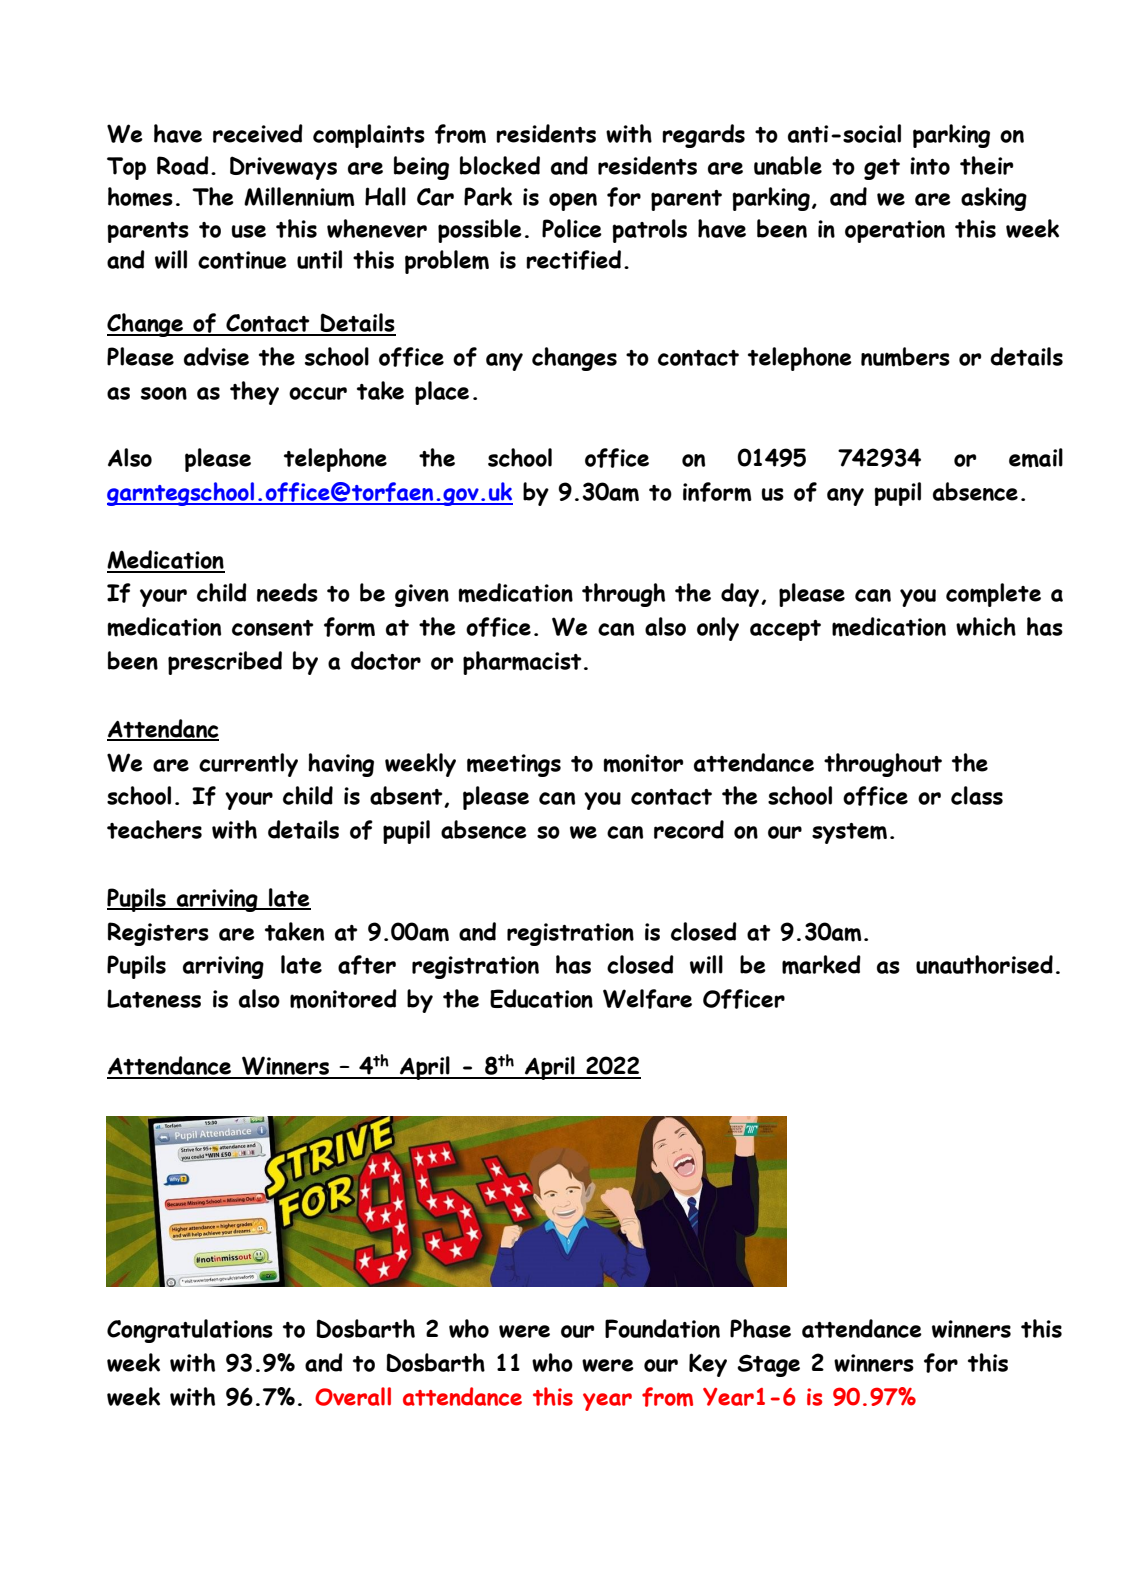 This screenshot has height=1588, width=1123. Describe the element at coordinates (993, 595) in the screenshot. I see `complete` at that location.
